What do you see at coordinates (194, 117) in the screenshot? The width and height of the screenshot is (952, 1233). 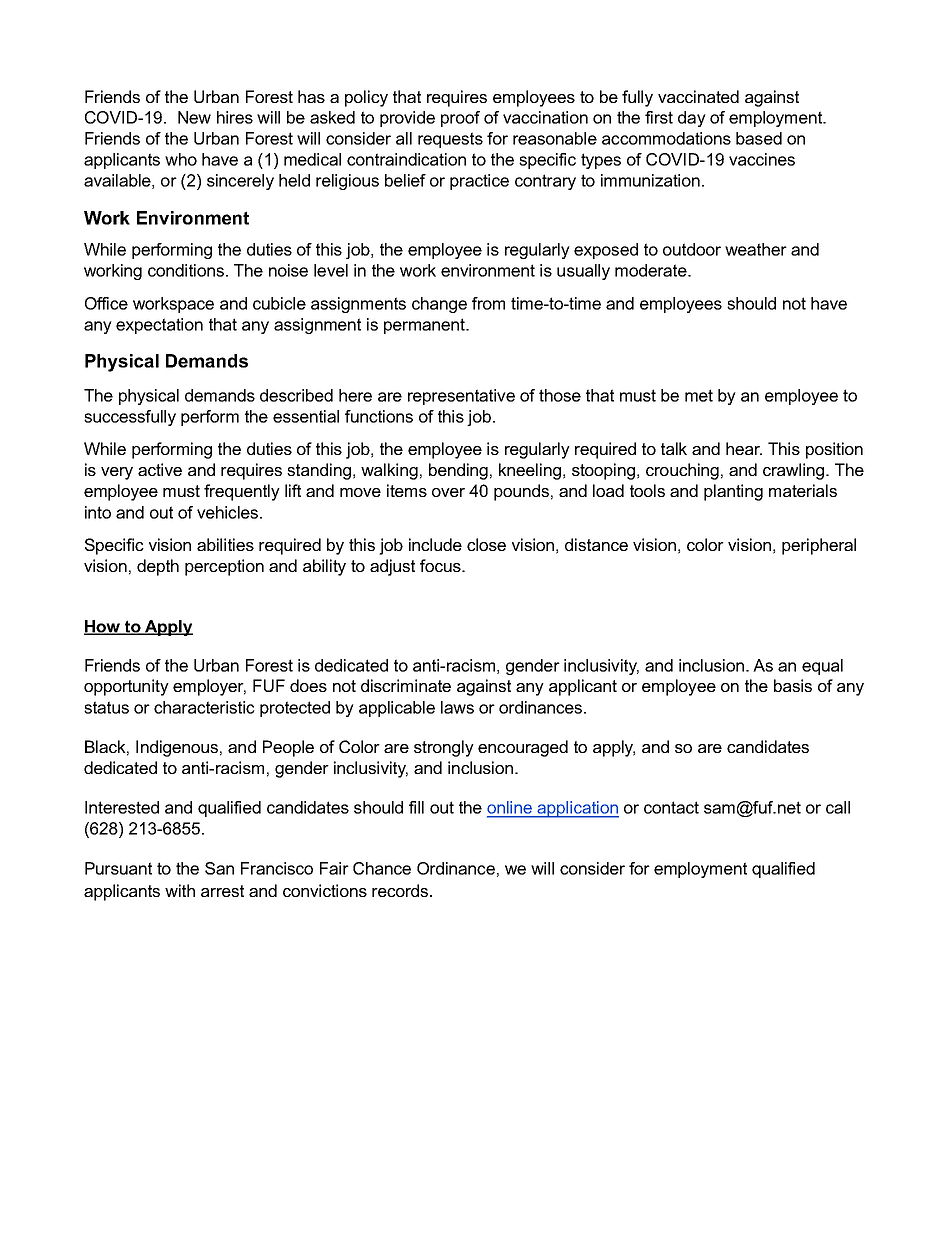 I see `New` at bounding box center [194, 117].
